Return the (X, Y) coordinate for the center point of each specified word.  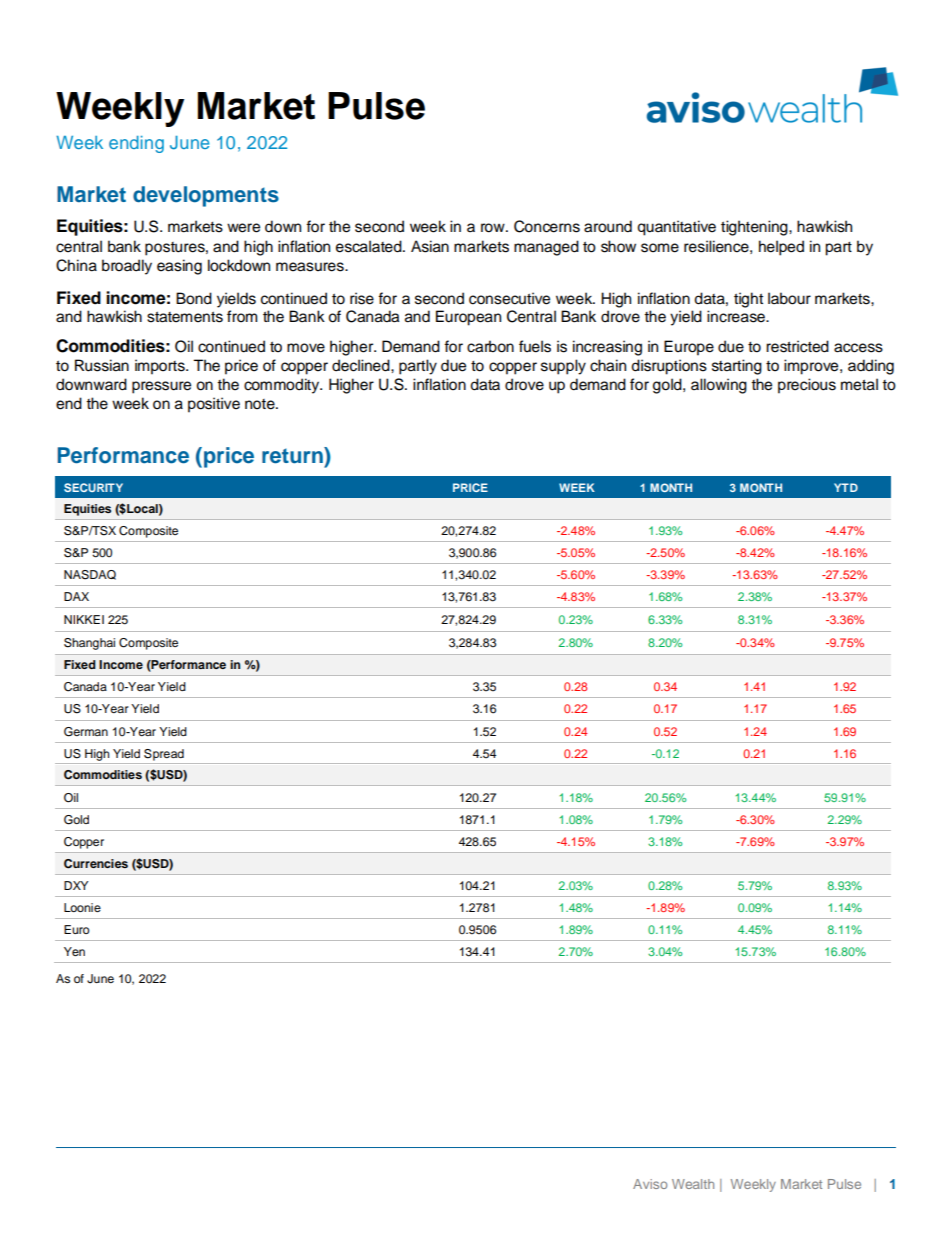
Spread (164, 755)
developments (206, 196)
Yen (74, 951)
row (494, 228)
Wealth (693, 1184)
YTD (846, 487)
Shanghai (89, 644)
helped (781, 248)
